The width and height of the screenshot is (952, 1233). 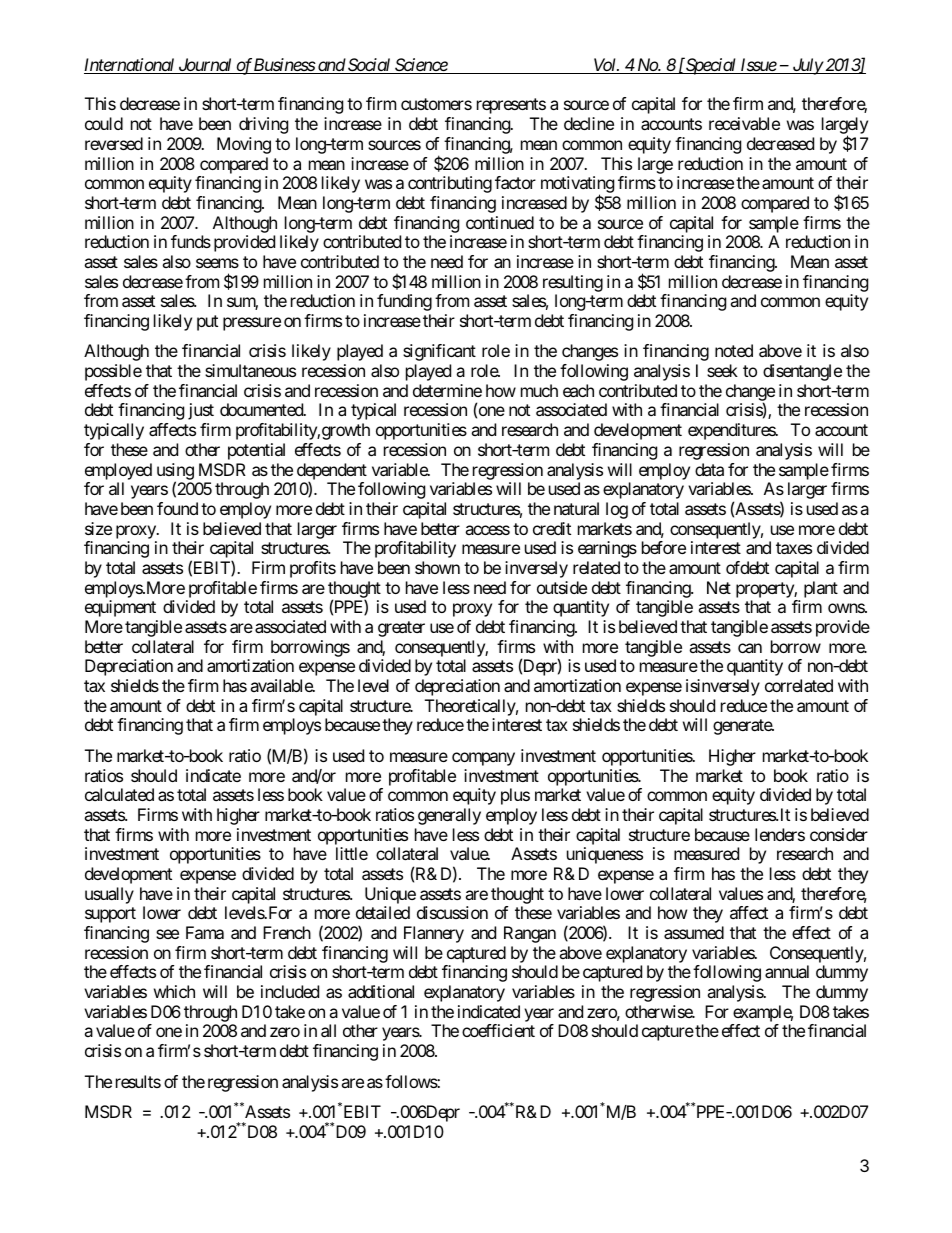 I want to click on coefficient, so click(x=498, y=1030).
